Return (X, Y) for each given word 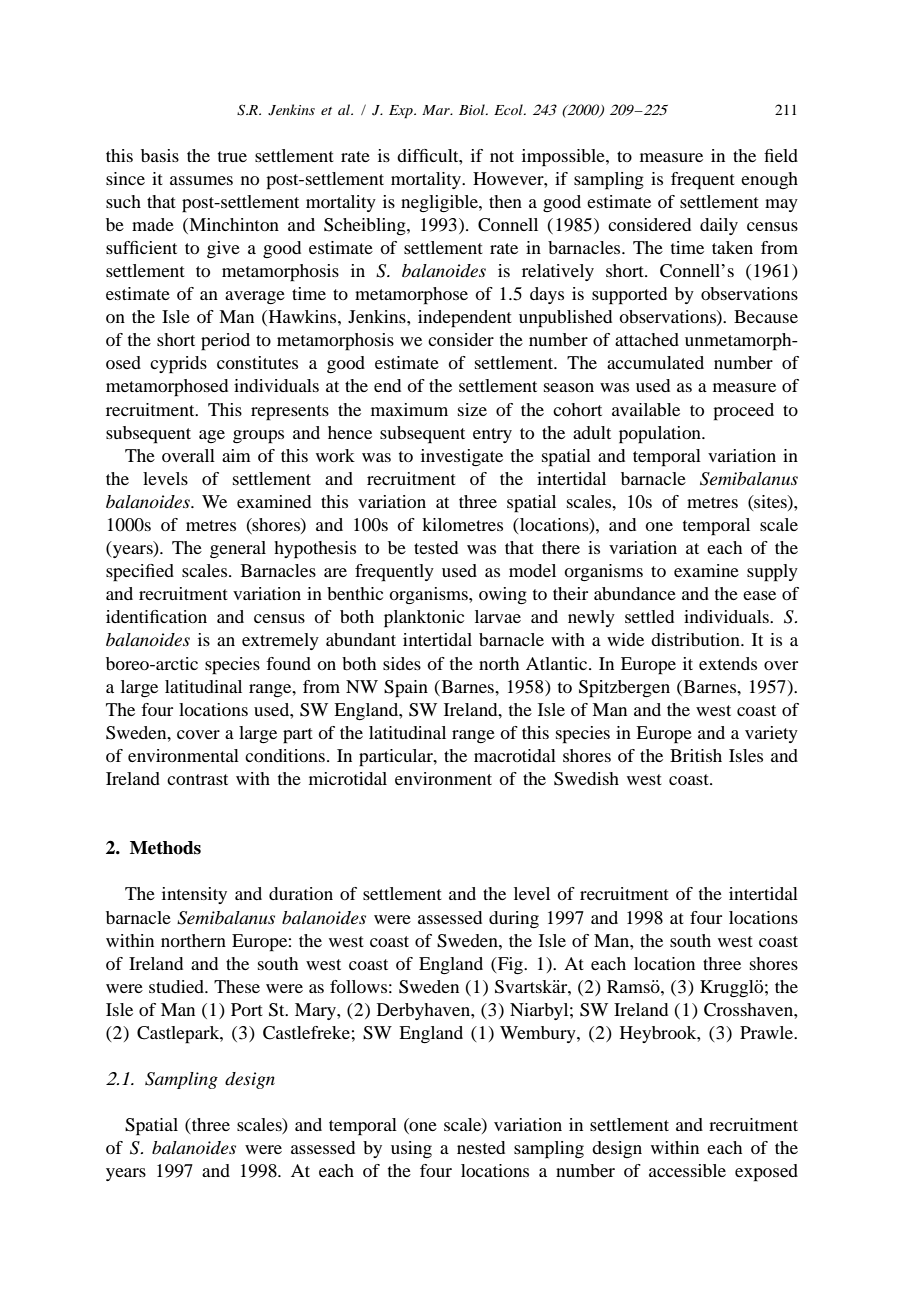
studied (177, 986)
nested (481, 1147)
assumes (201, 180)
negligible (440, 203)
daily (719, 226)
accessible (687, 1170)
